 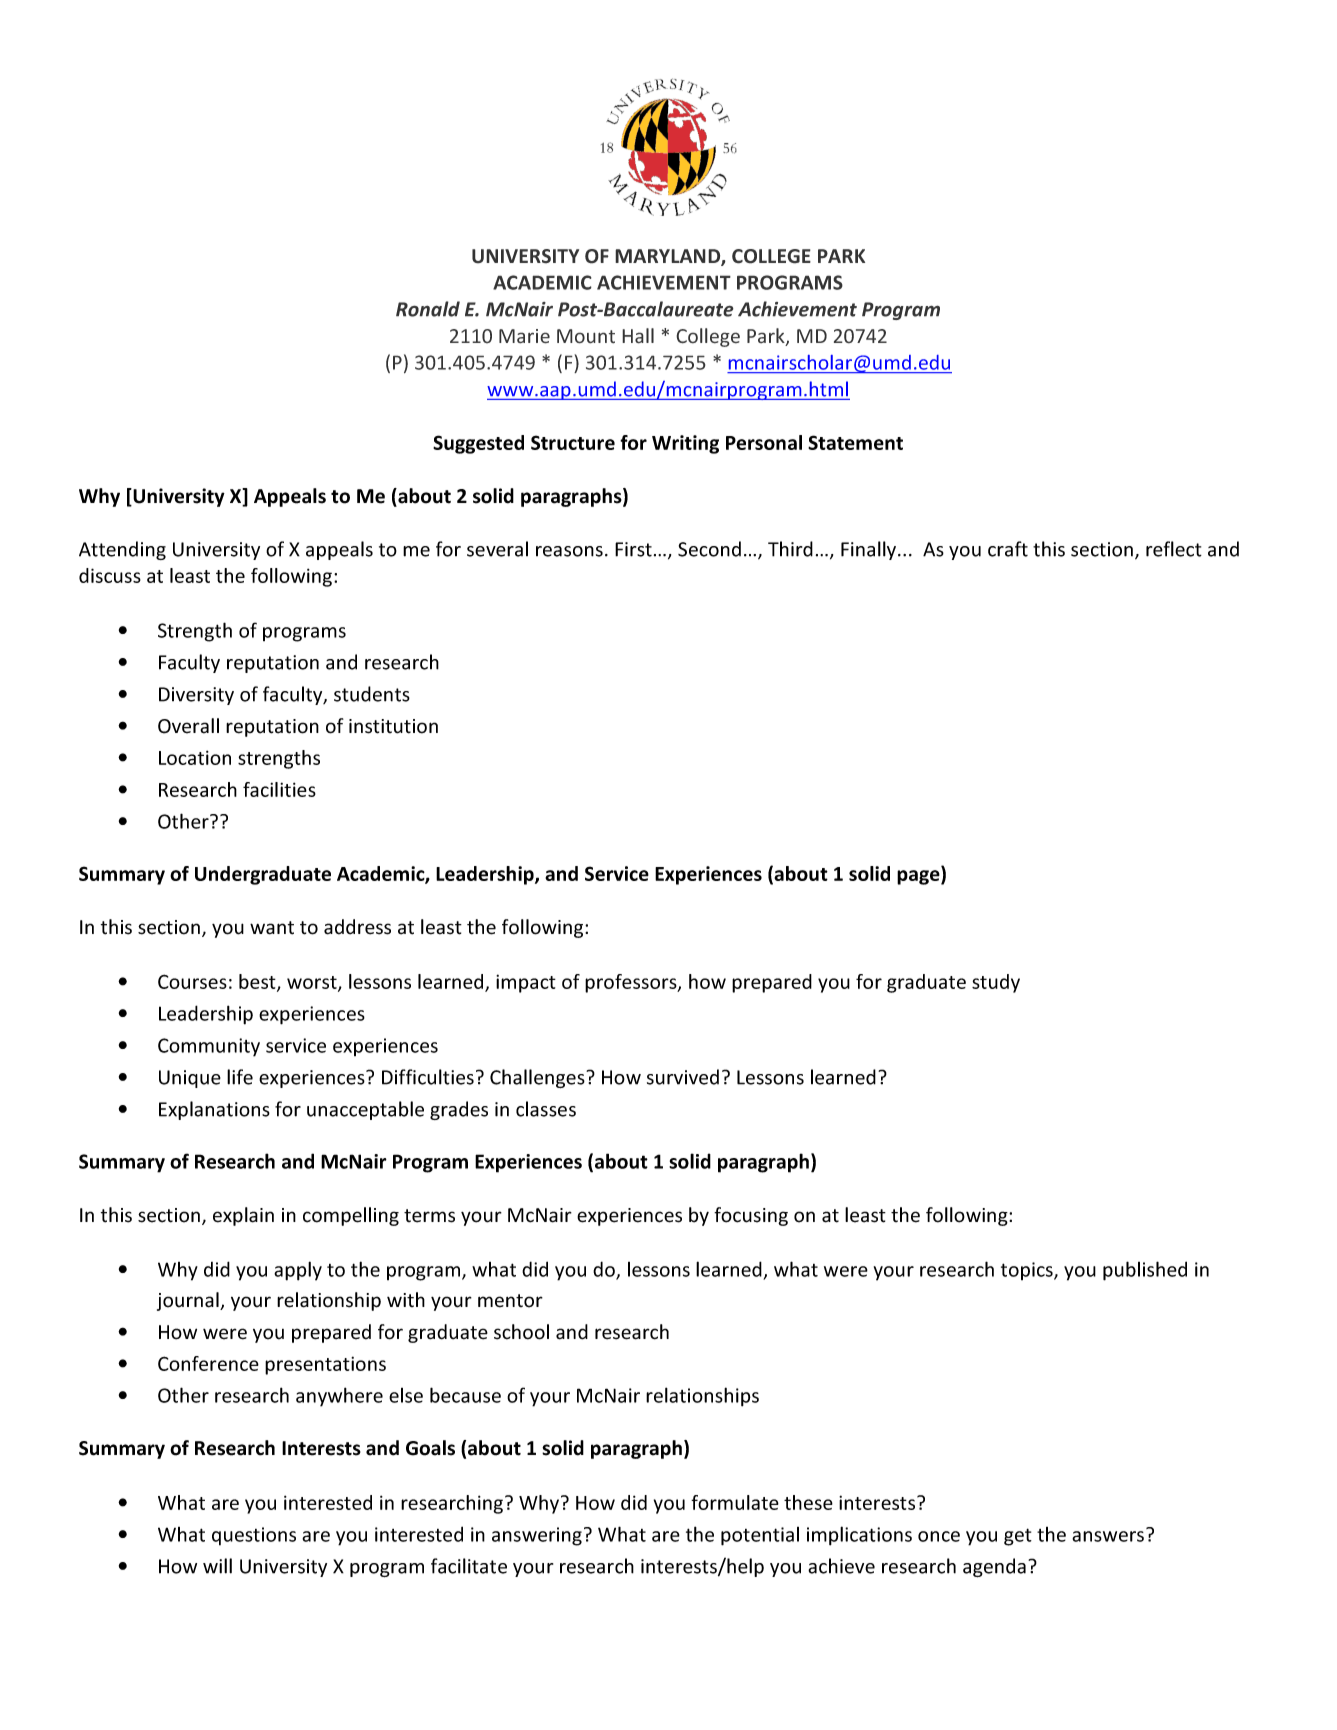 What do you see at coordinates (586, 336) in the image?
I see `Mount` at bounding box center [586, 336].
